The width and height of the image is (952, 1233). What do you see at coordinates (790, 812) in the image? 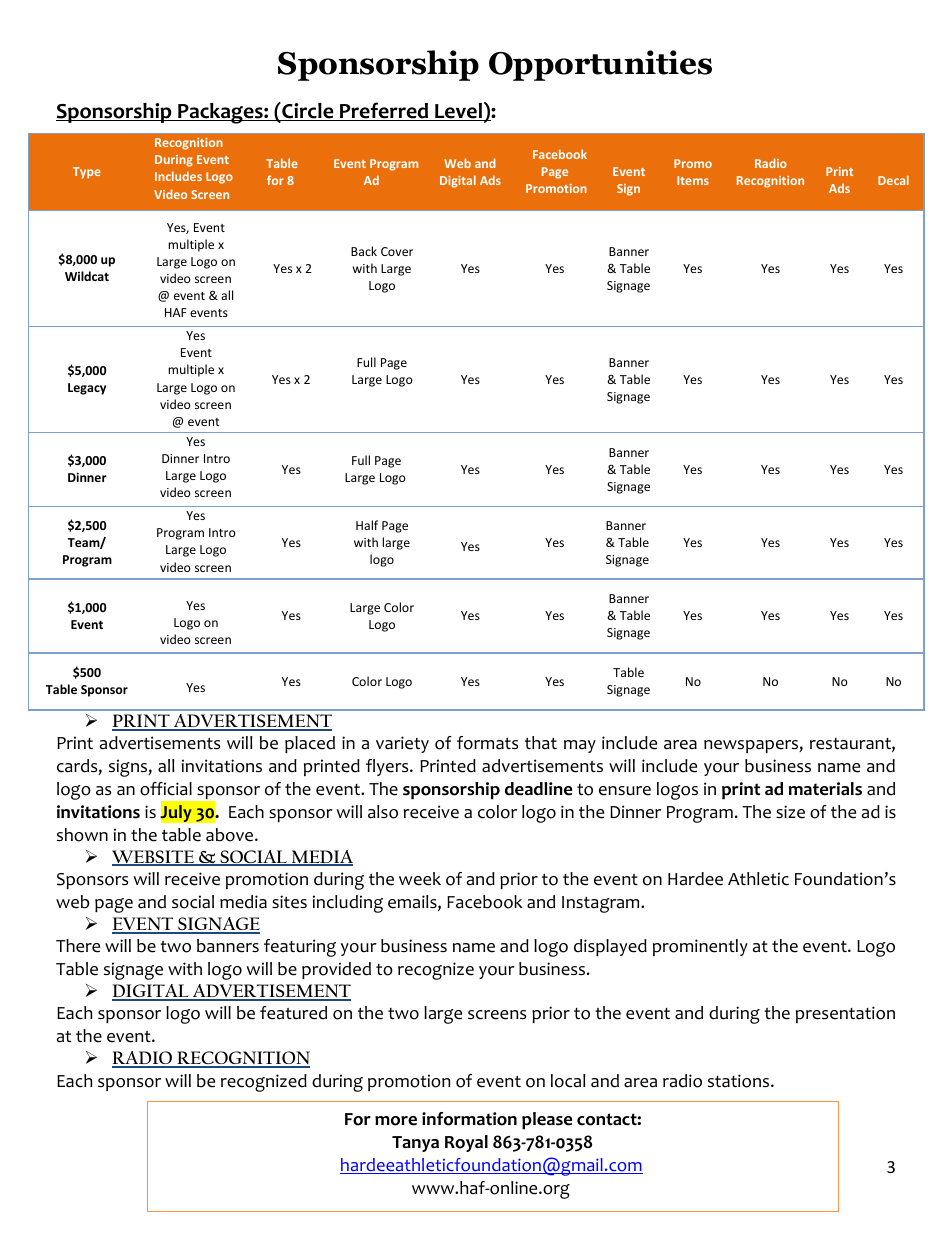
I see `size` at bounding box center [790, 812].
